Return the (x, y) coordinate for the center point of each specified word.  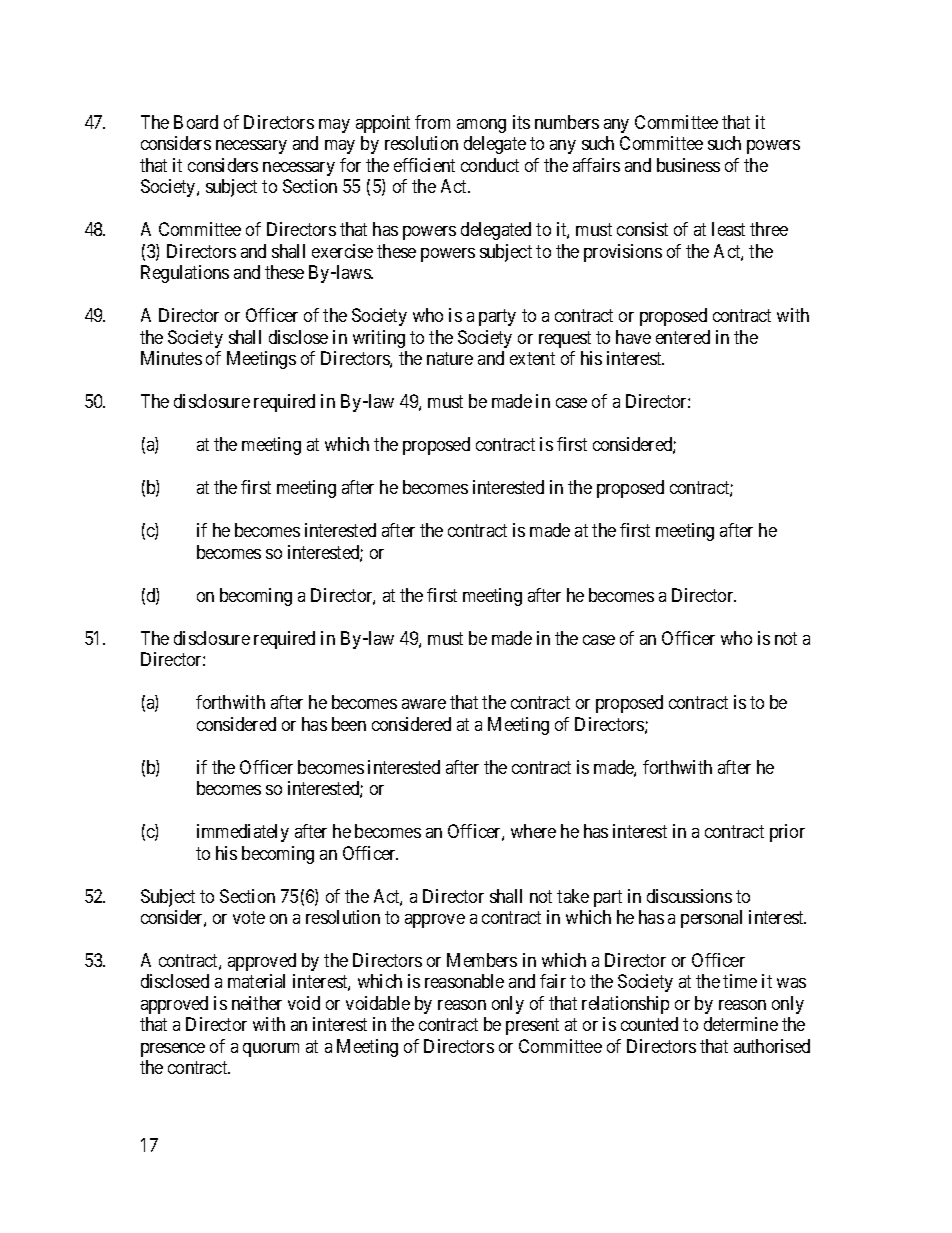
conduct (490, 165)
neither (257, 1003)
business (688, 165)
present (532, 1027)
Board (196, 122)
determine (741, 1024)
